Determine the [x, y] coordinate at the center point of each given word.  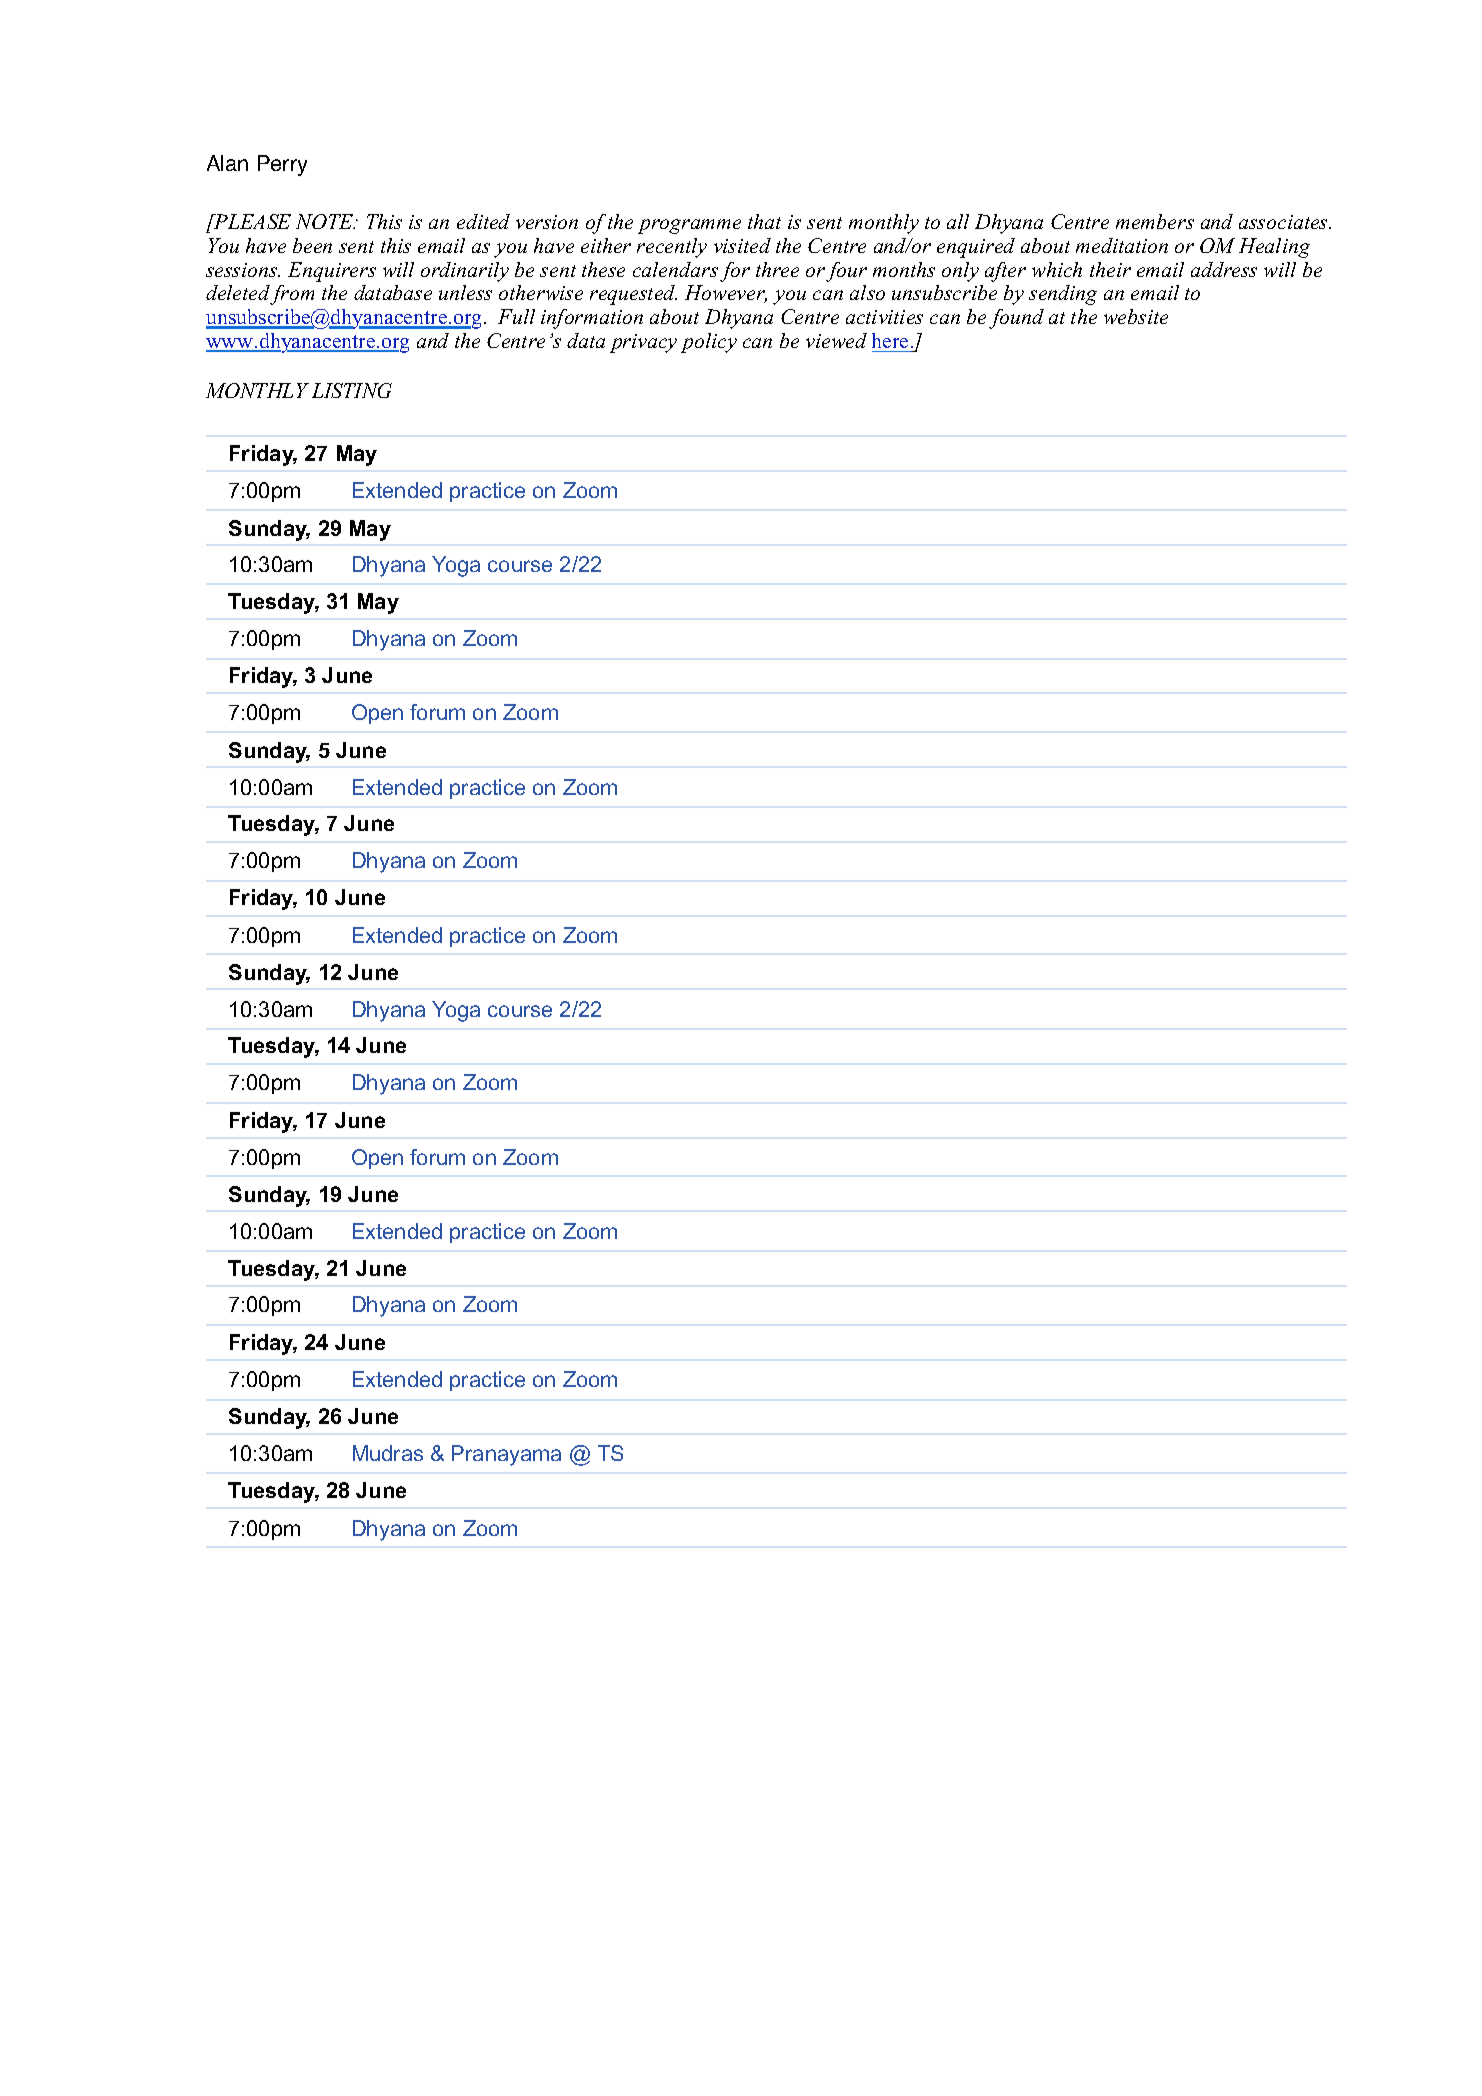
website [1136, 316]
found [1016, 319]
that [764, 221]
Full [516, 316]
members [1155, 221]
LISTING [352, 390]
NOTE [325, 221]
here [891, 342]
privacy [643, 343]
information [592, 319]
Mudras [388, 1453]
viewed [836, 340]
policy [709, 343]
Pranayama [506, 1455]
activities [884, 317]
